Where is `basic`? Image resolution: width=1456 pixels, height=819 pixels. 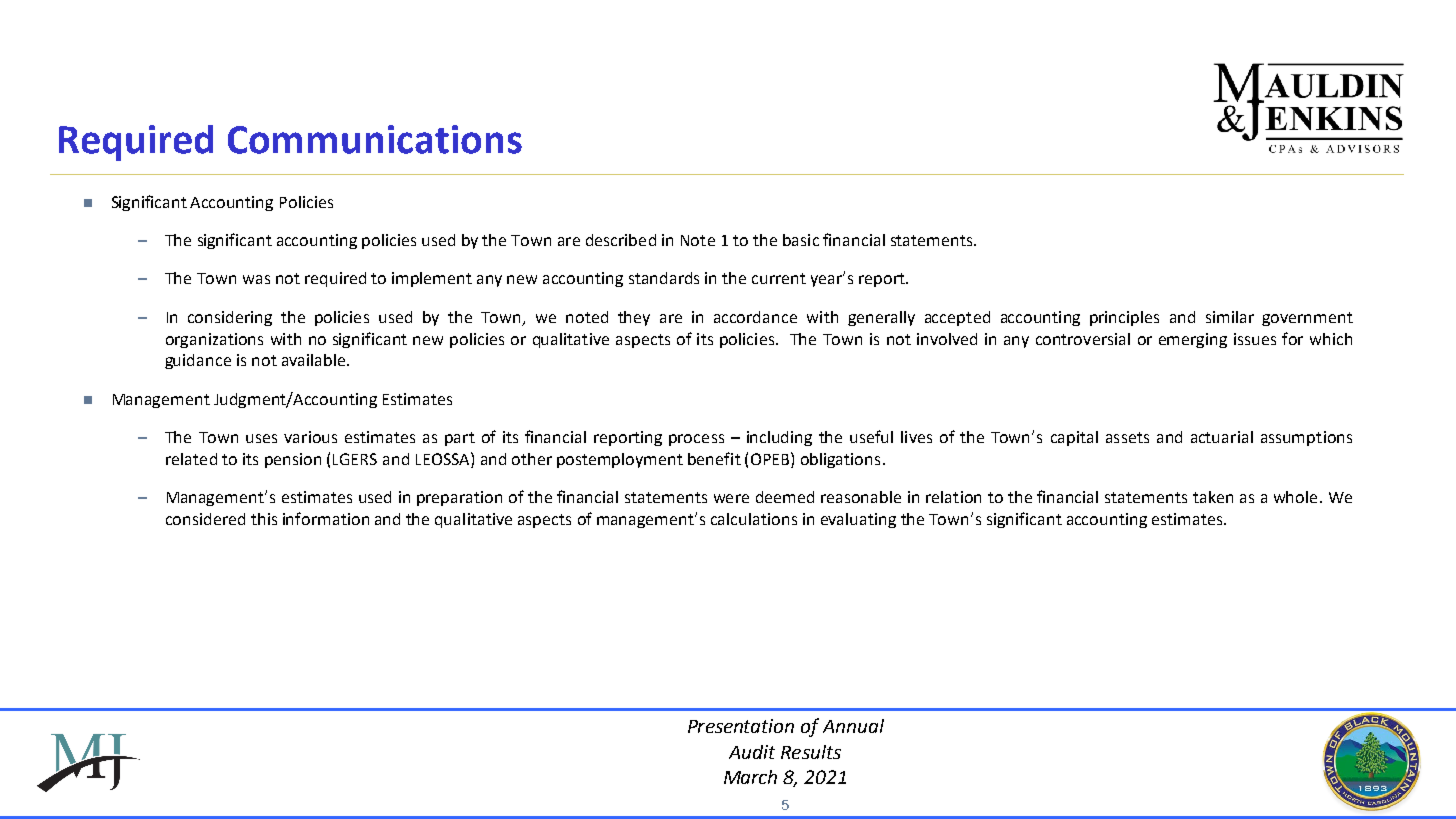 basic is located at coordinates (801, 240).
